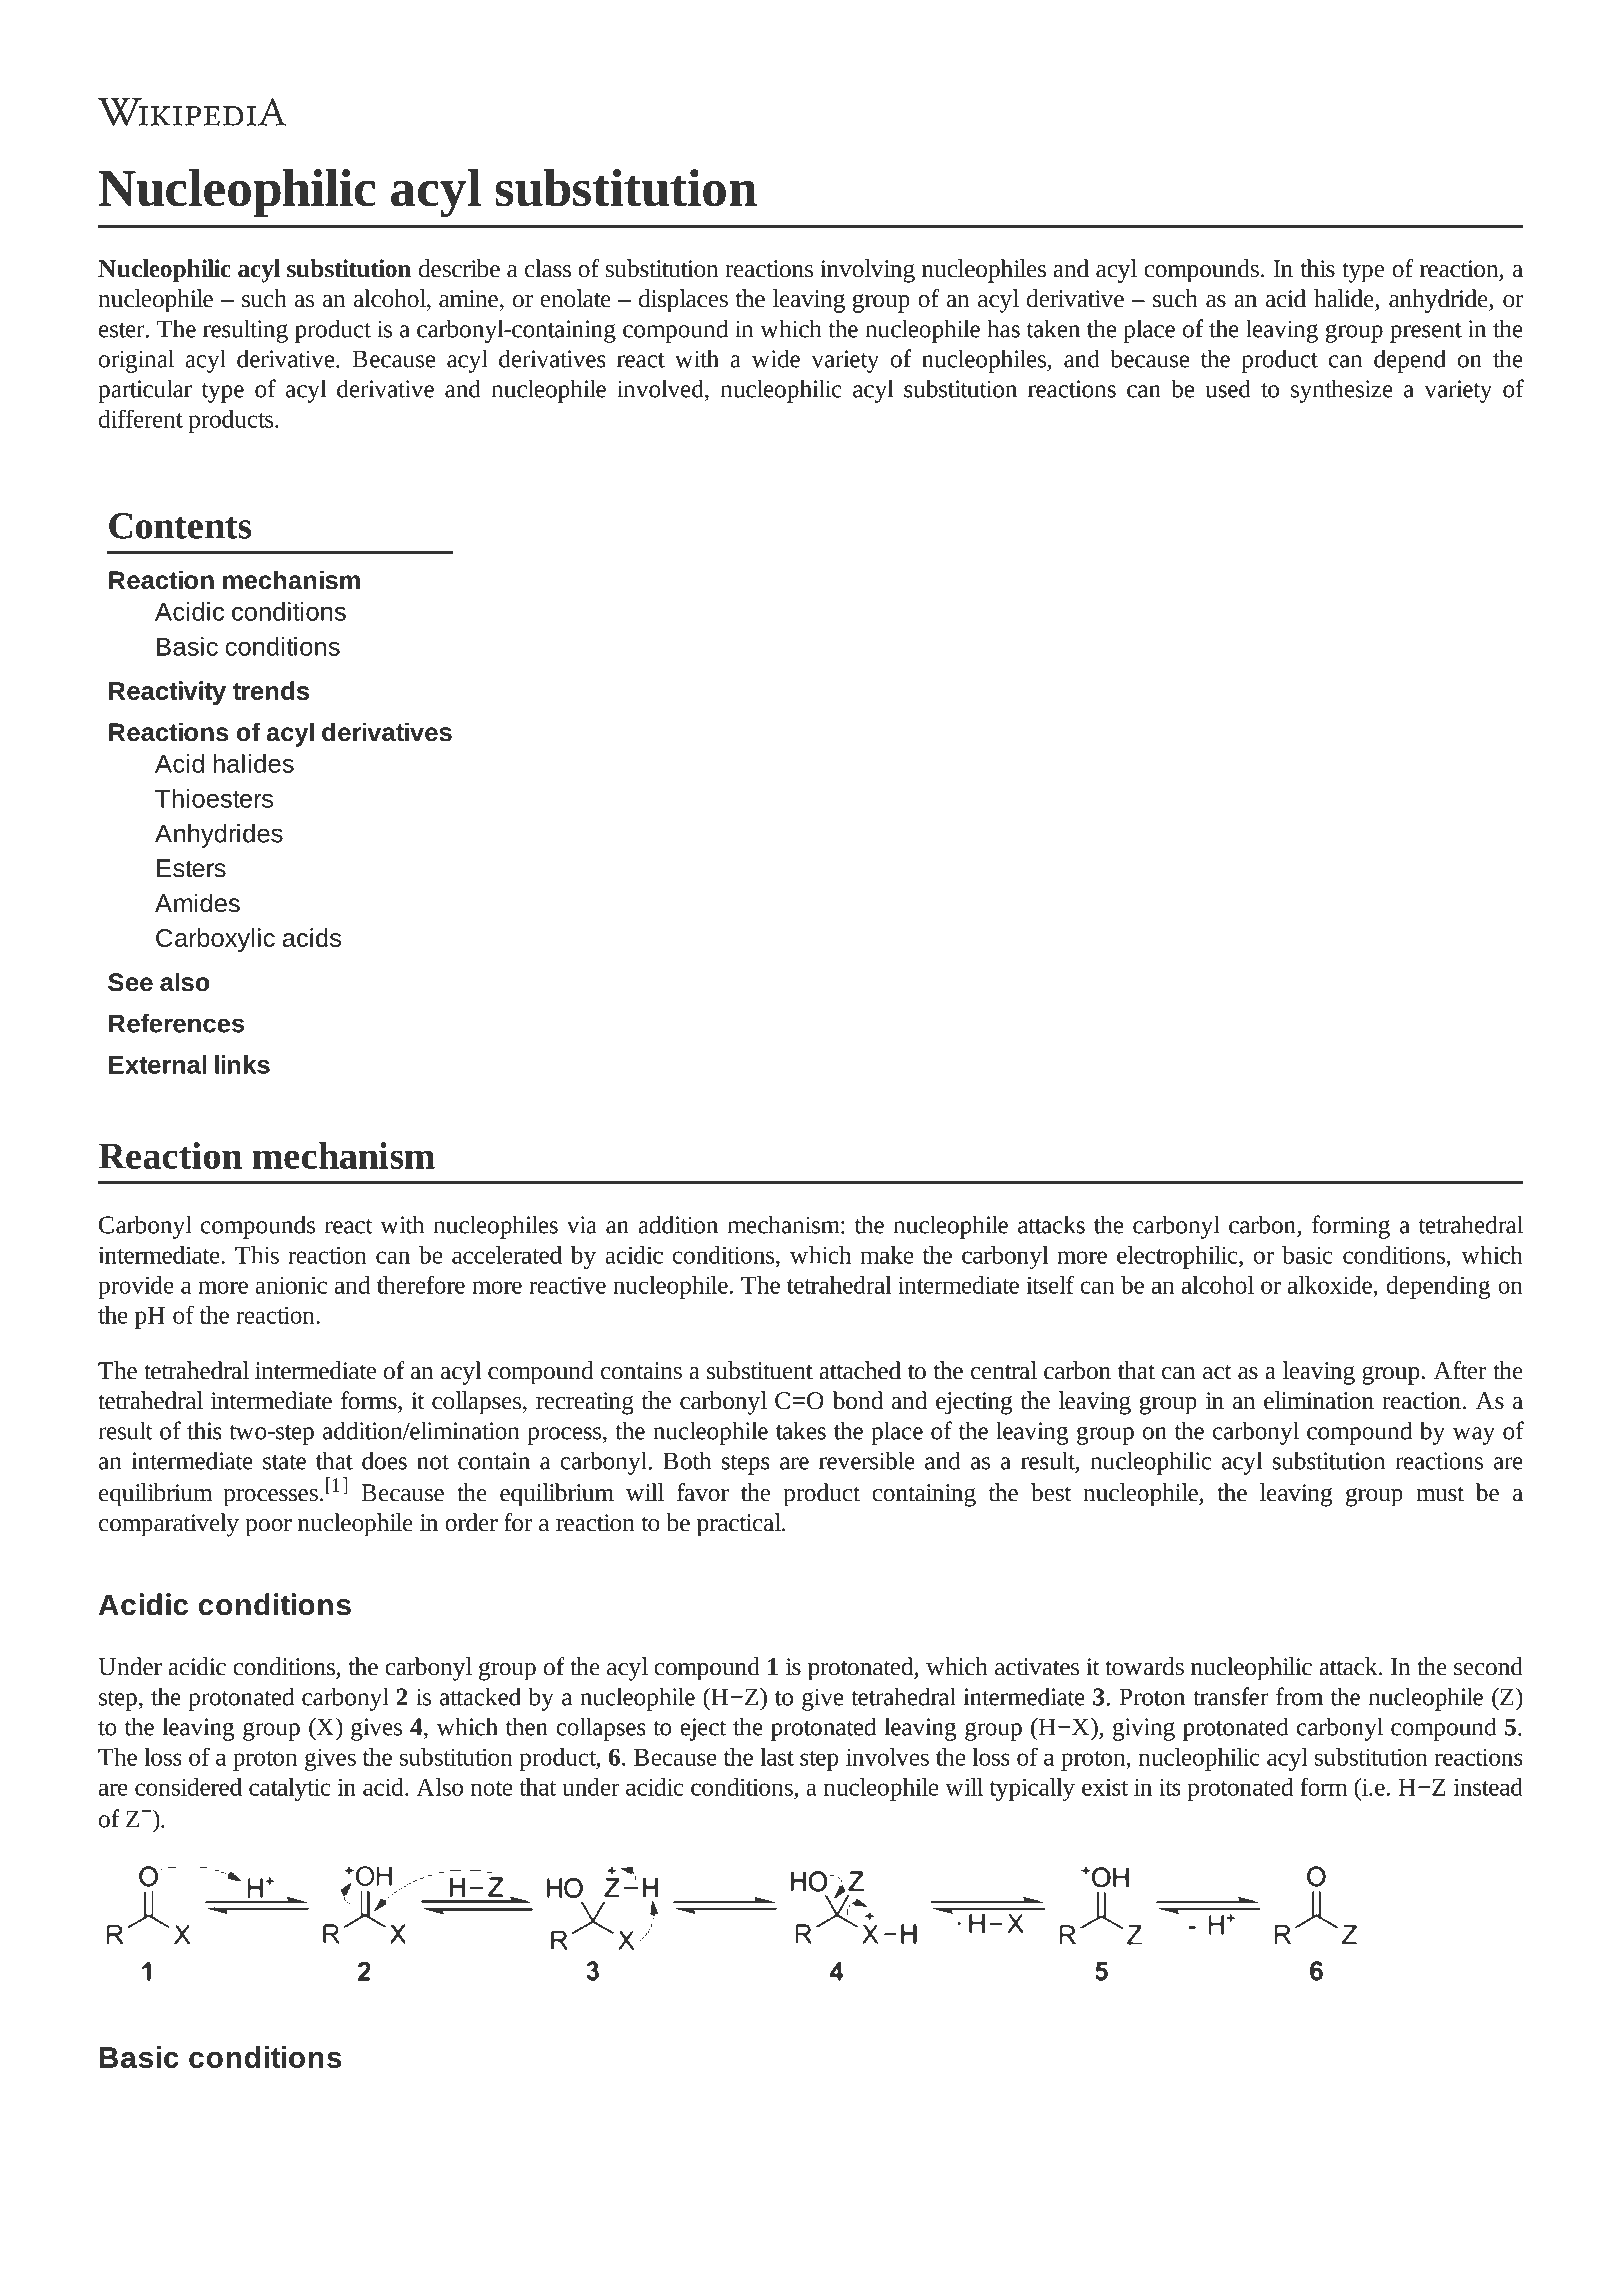 The width and height of the document is (1621, 2294). I want to click on synthesize, so click(1342, 391).
